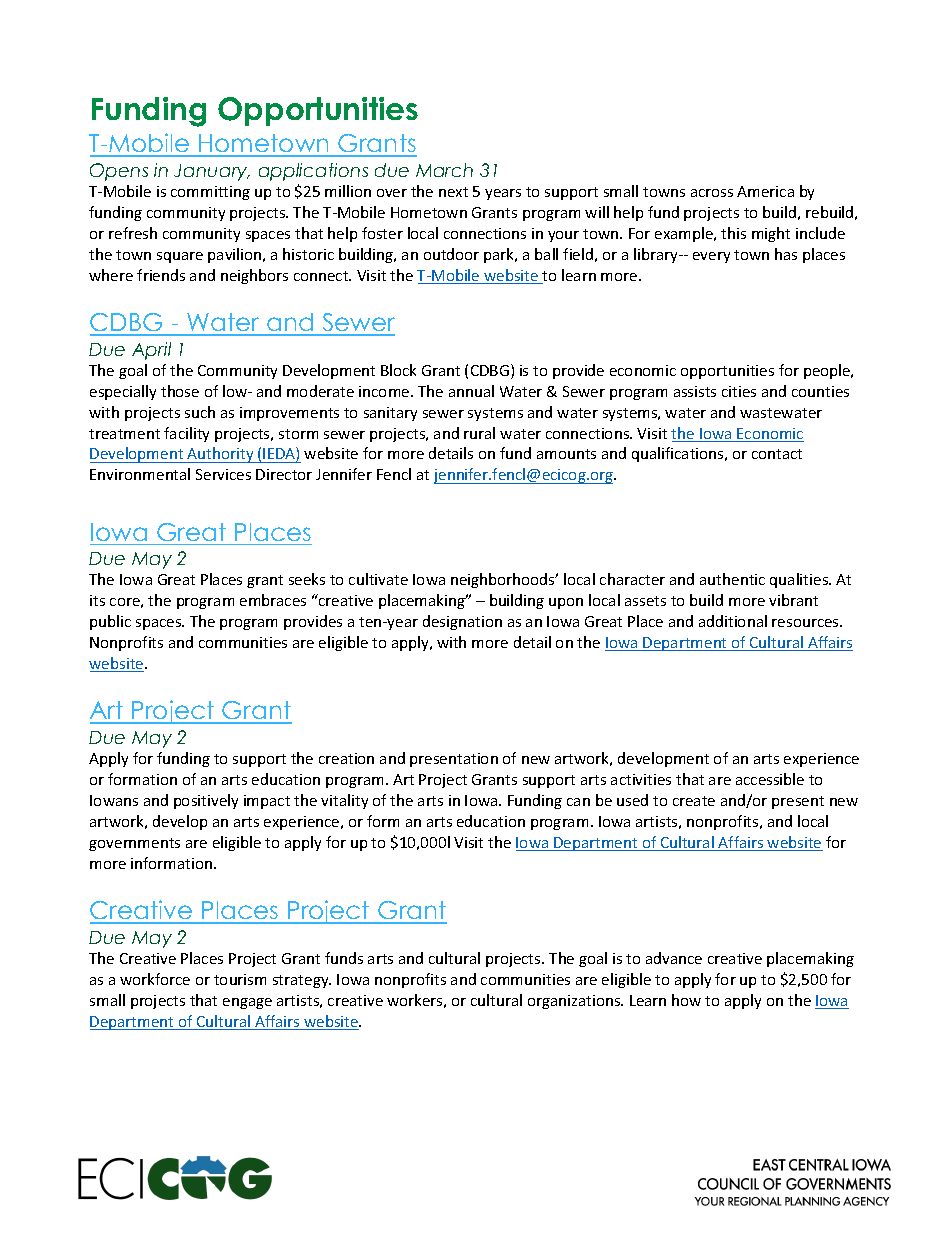  Describe the element at coordinates (273, 600) in the screenshot. I see `embraces` at that location.
